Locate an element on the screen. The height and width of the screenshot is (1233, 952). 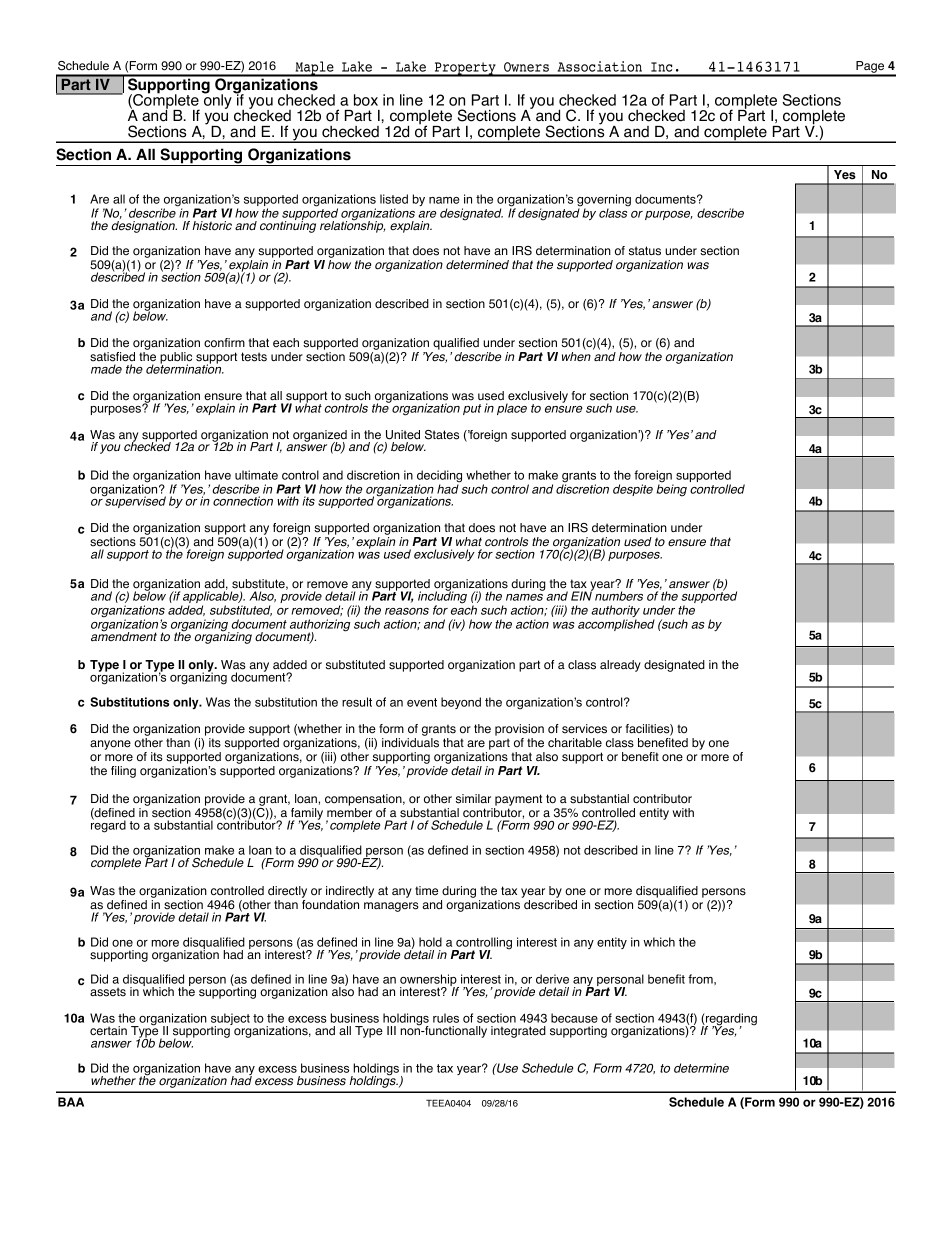
individuals is located at coordinates (410, 743).
